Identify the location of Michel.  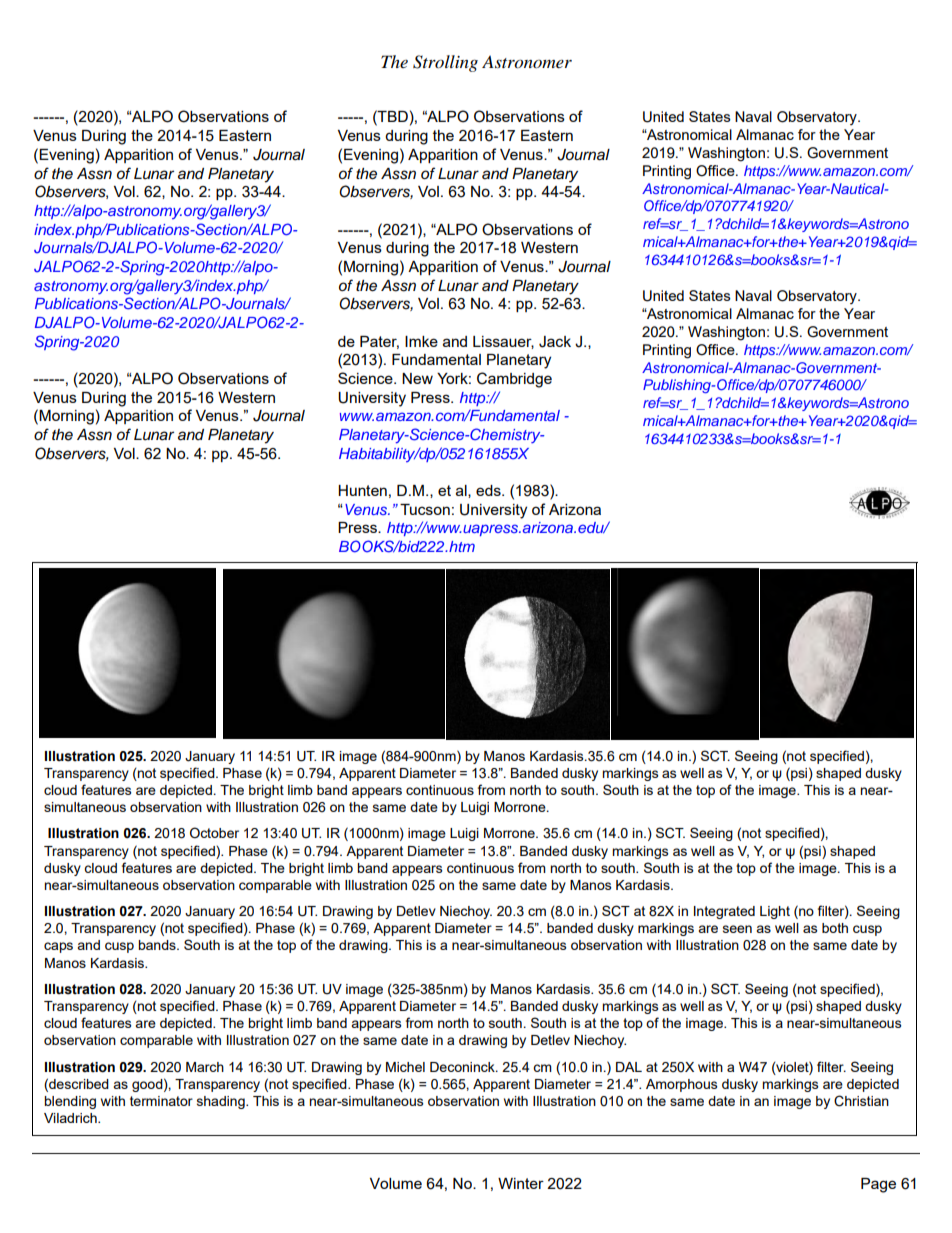
(405, 1067).
